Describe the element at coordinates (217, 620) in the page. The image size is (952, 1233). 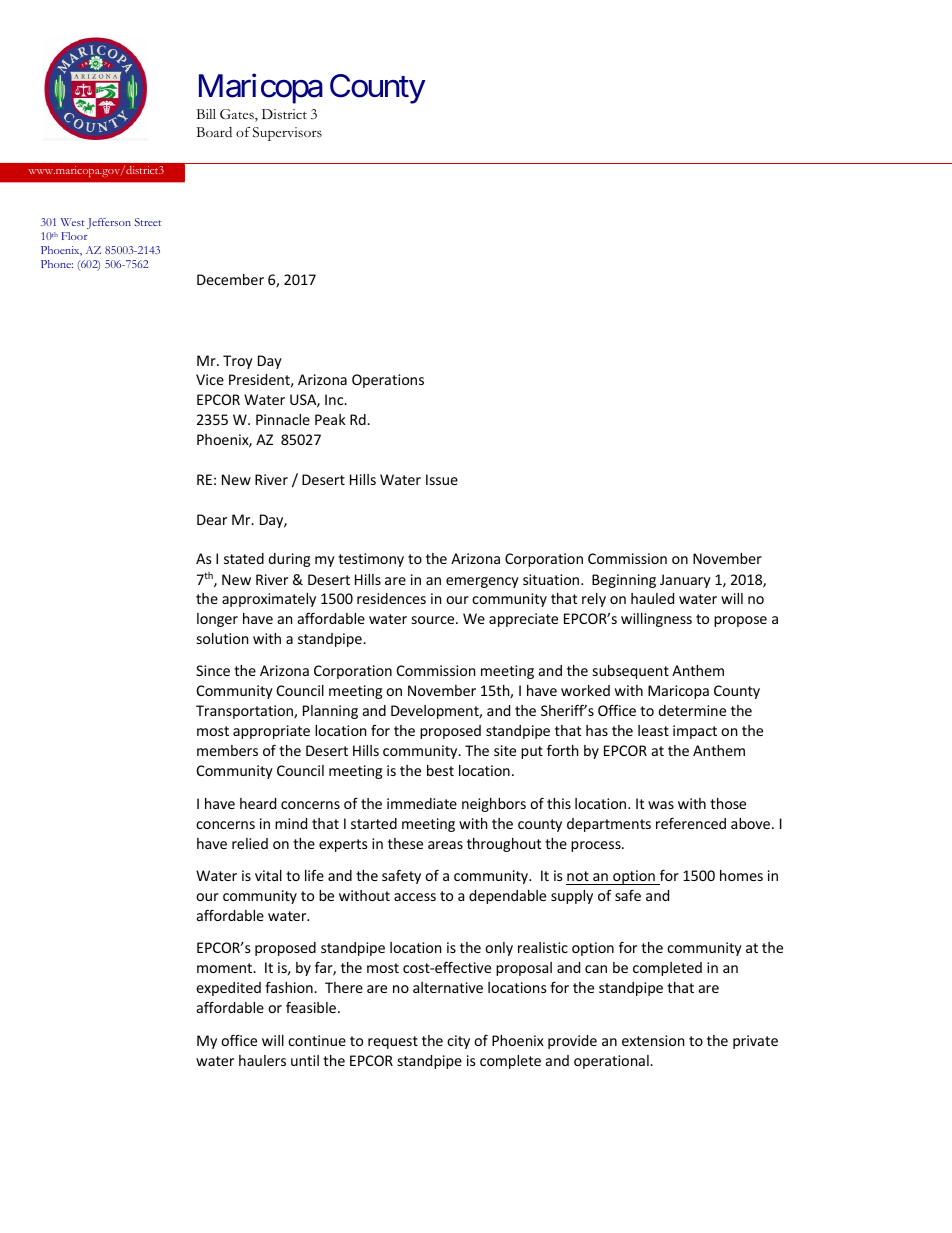
I see `longer` at that location.
